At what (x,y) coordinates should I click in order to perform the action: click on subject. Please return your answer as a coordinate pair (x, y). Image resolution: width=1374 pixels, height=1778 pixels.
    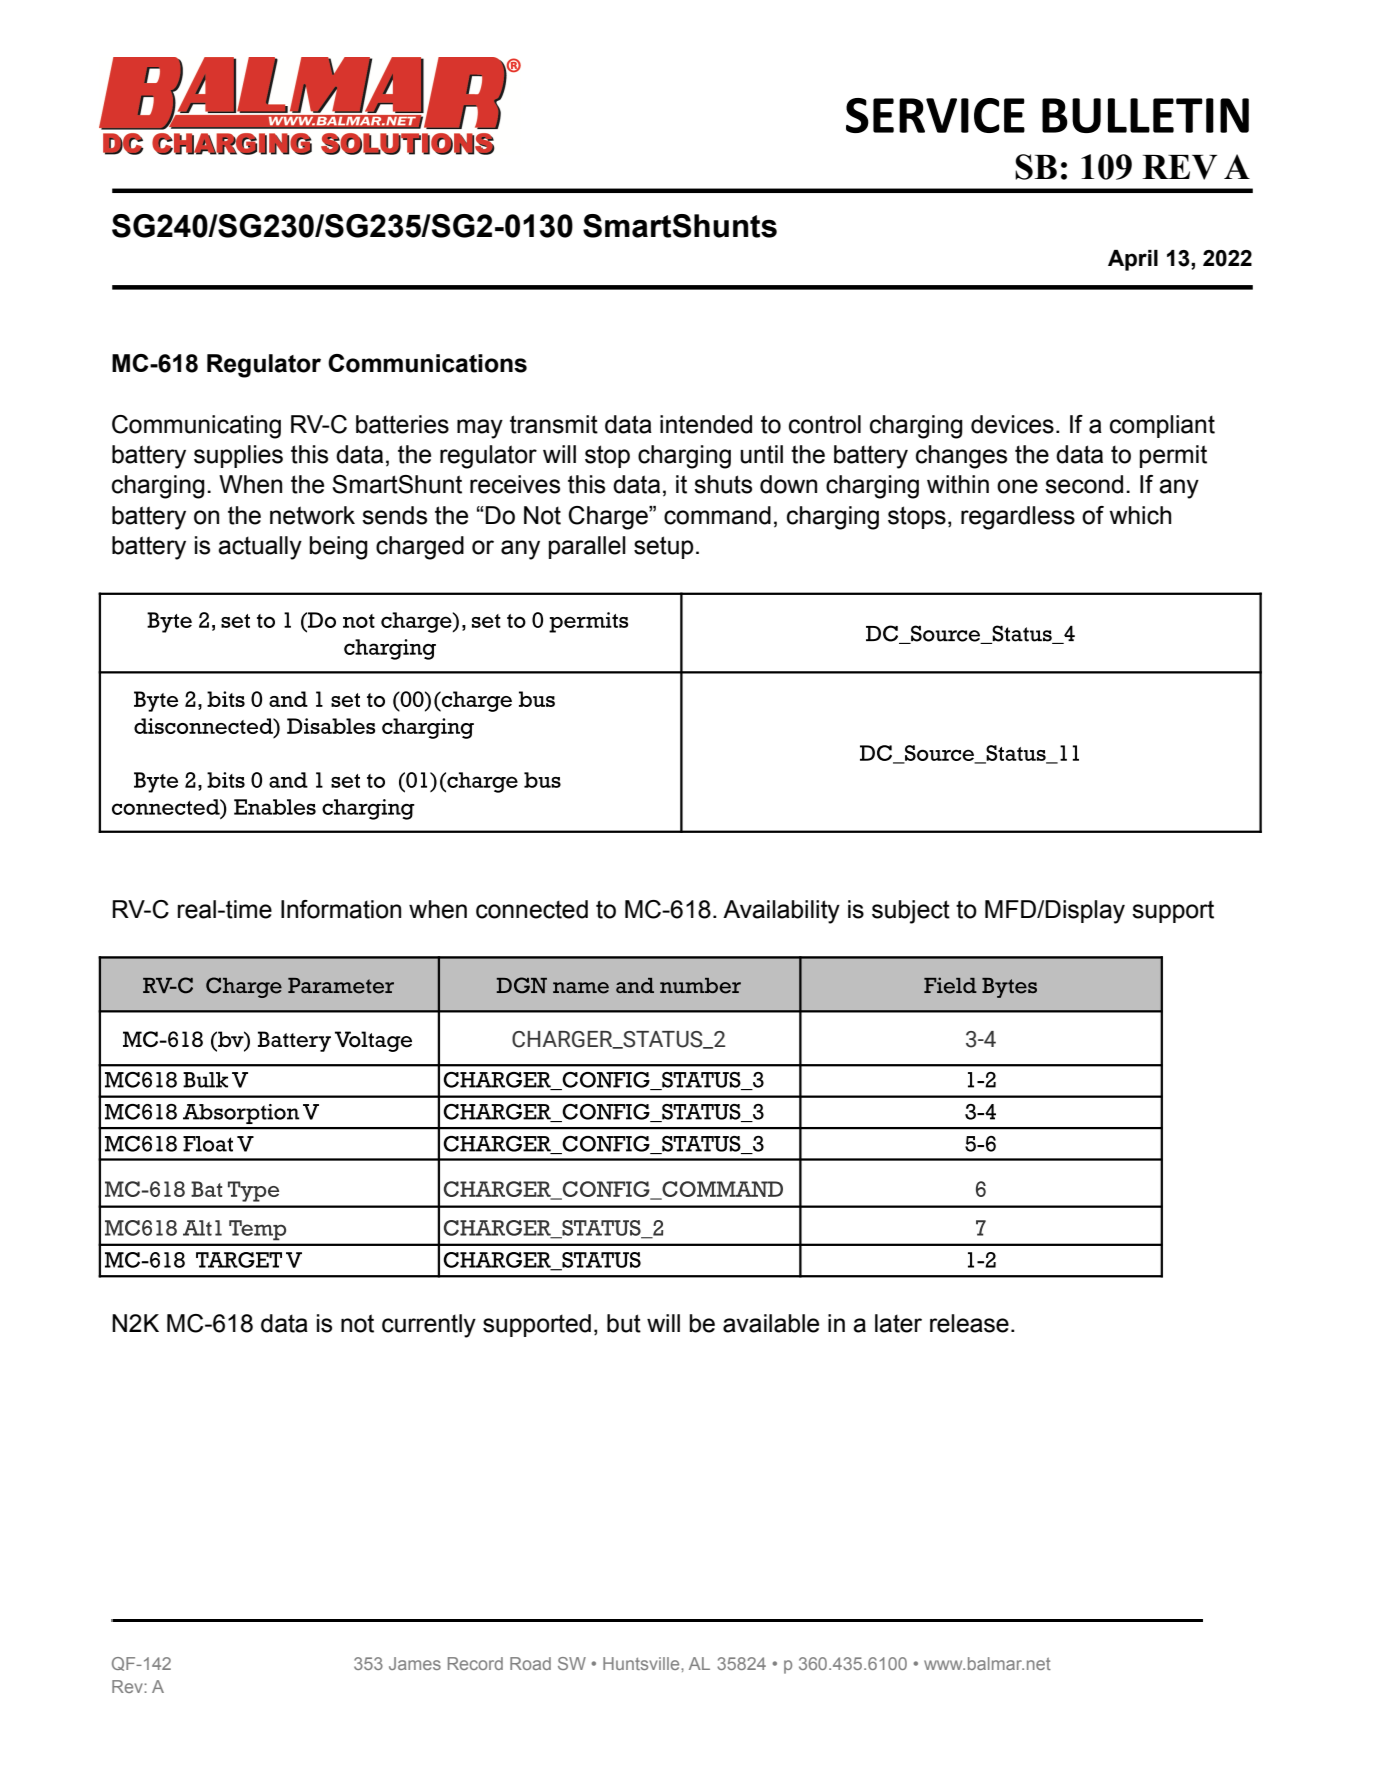
    Looking at the image, I should click on (911, 912).
